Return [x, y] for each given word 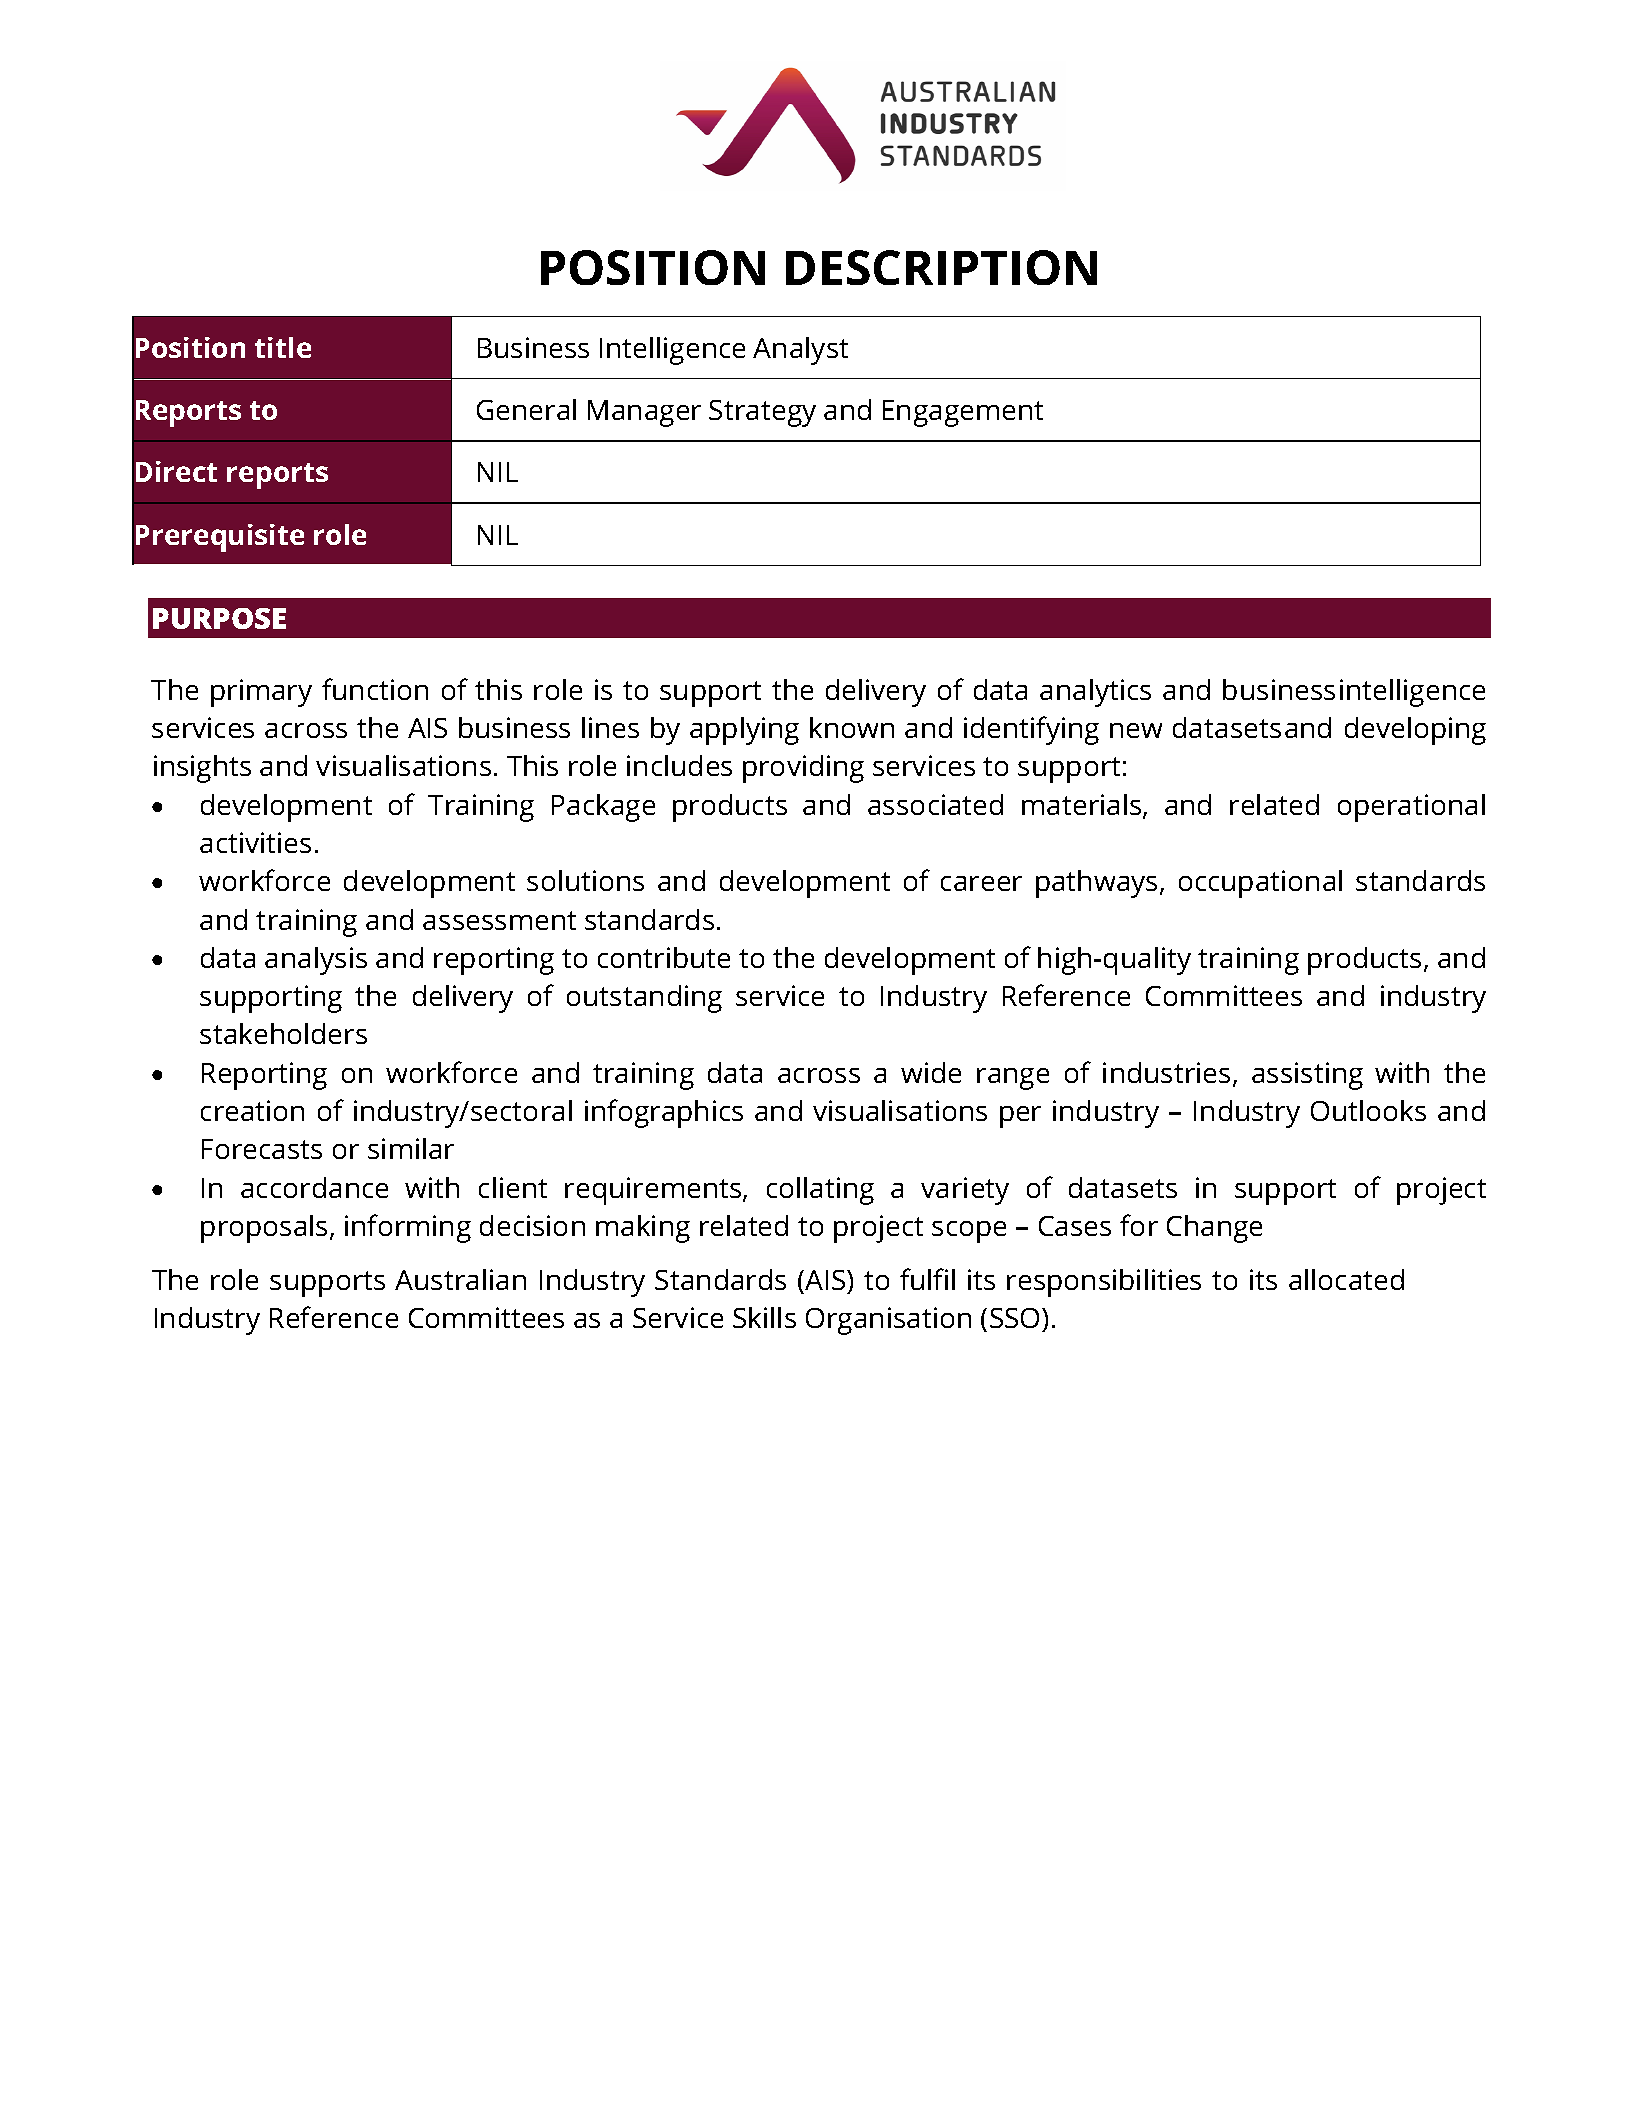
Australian [460, 1279]
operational [1411, 808]
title [283, 347]
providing [803, 769]
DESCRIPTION [941, 267]
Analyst [800, 351]
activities [255, 842]
